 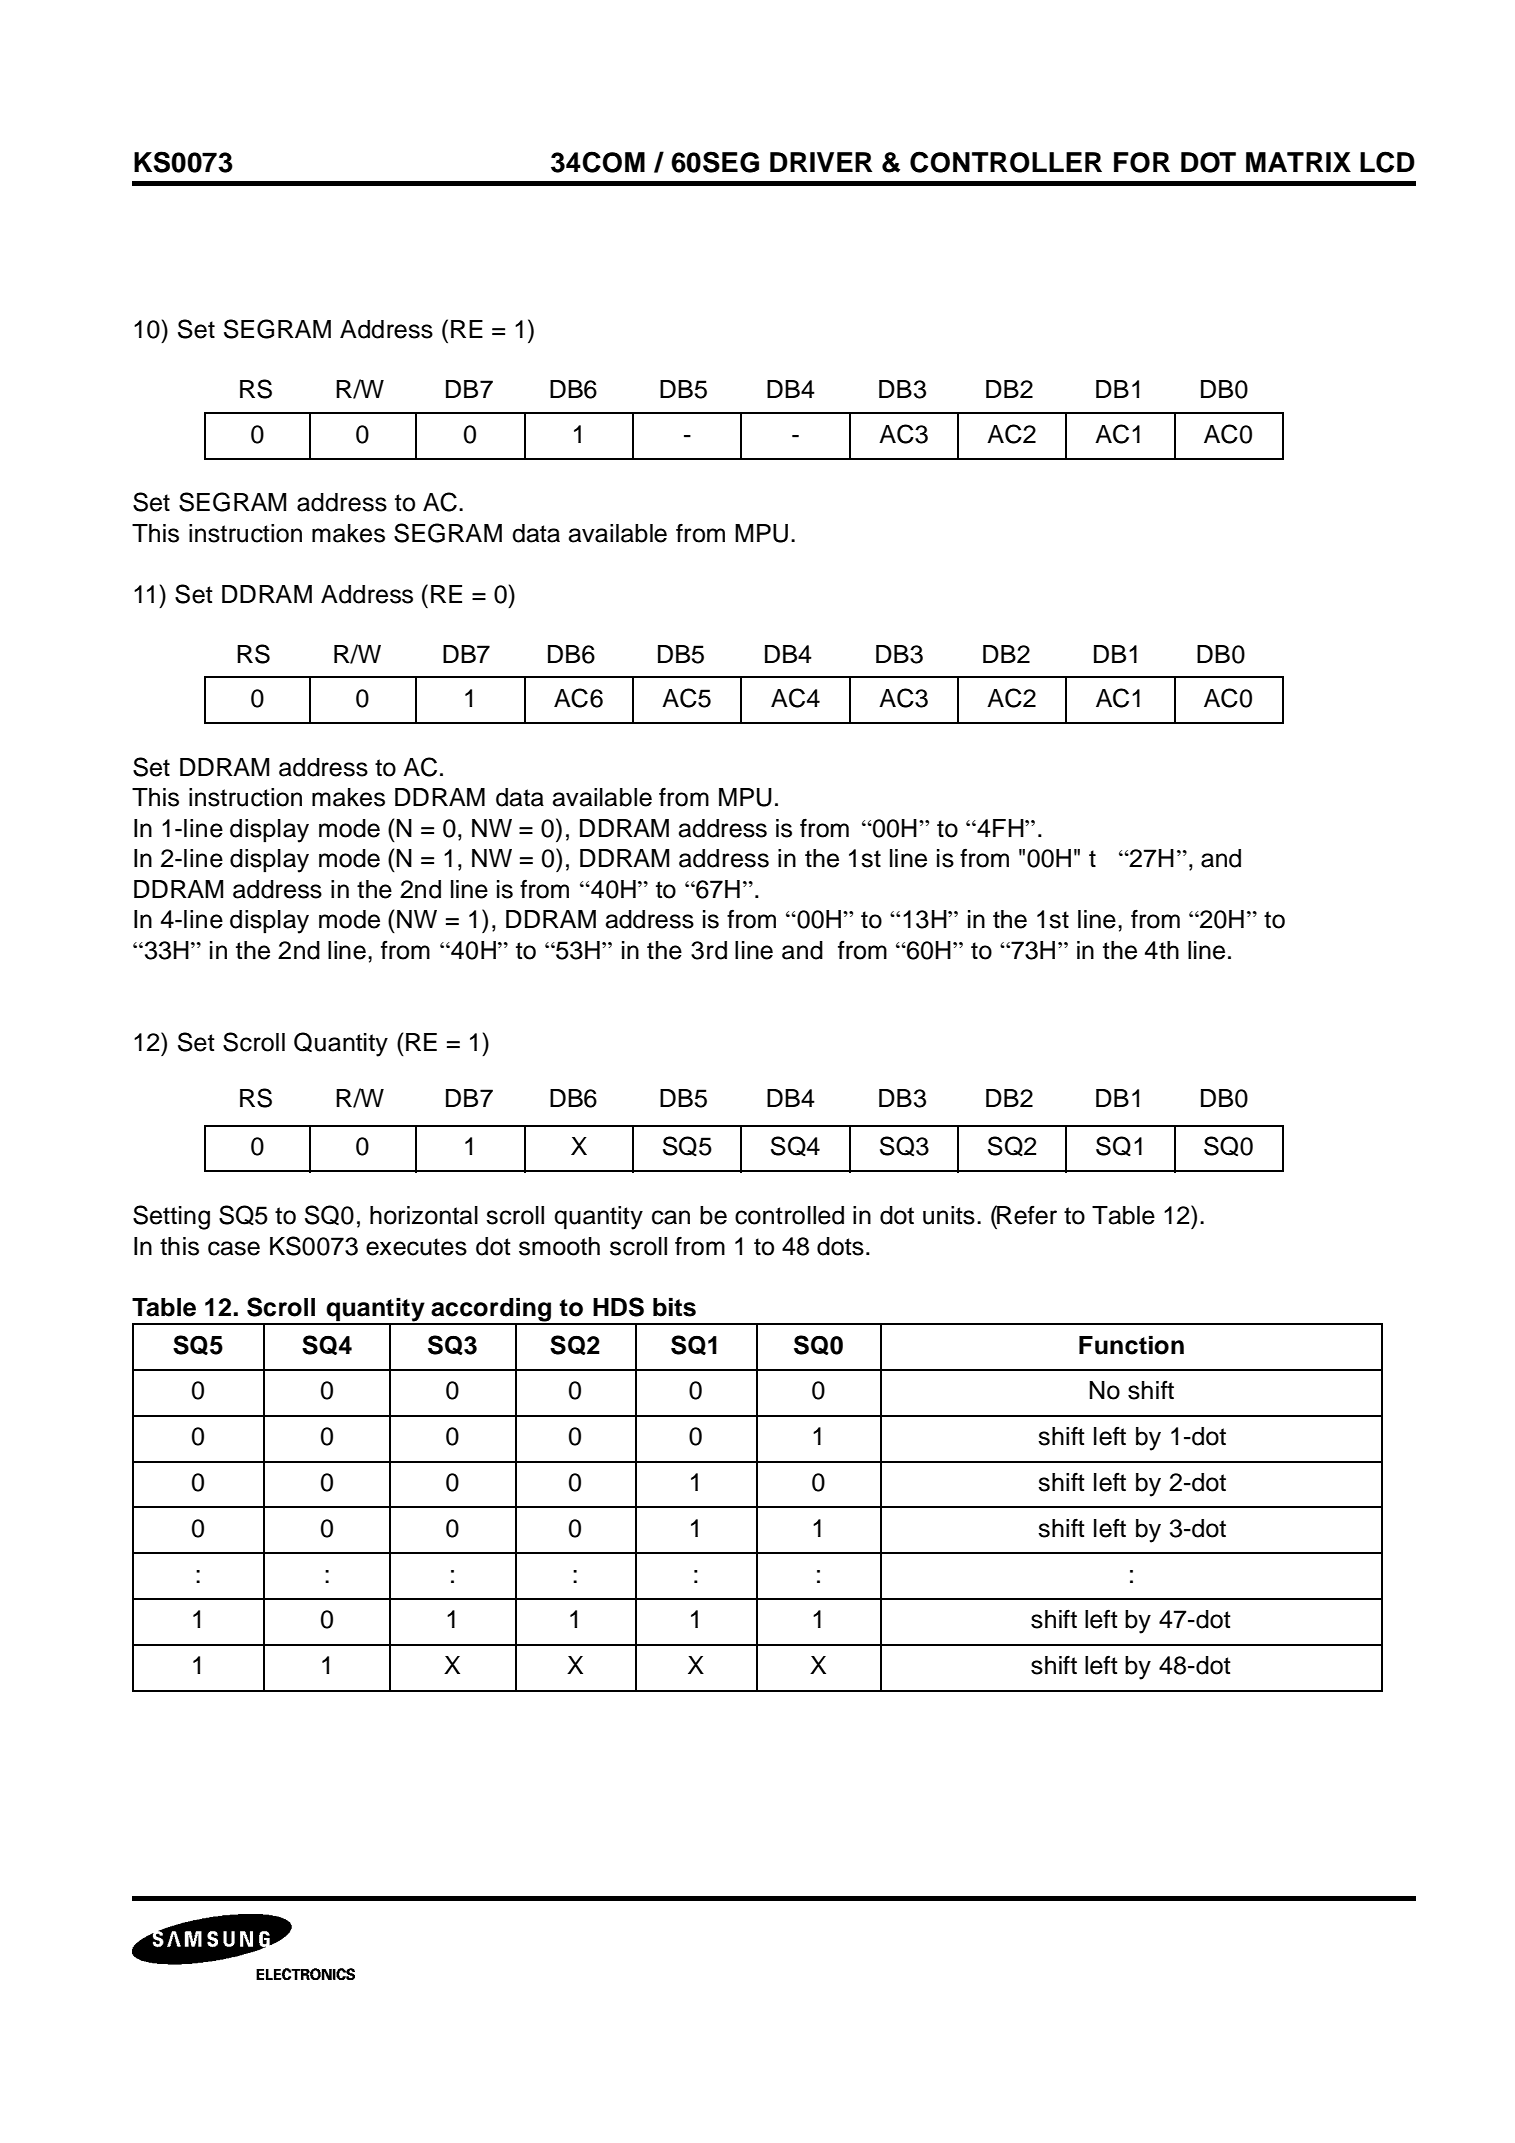 I want to click on MATRIX, so click(x=1298, y=162).
